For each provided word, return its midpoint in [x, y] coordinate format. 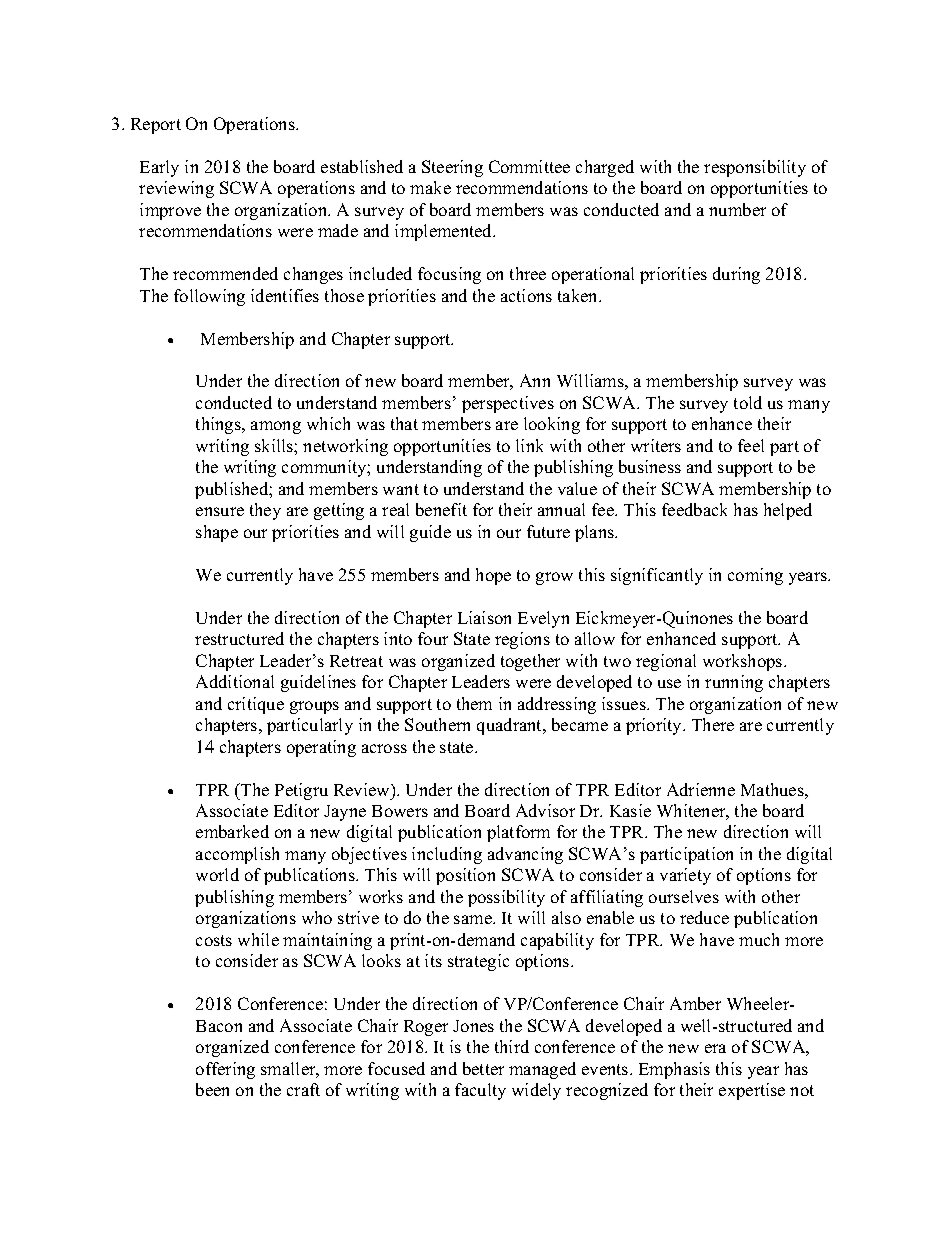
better [483, 1068]
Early [159, 168]
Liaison [484, 617]
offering [225, 1070]
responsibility [755, 168]
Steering [452, 168]
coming [755, 576]
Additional [235, 681]
